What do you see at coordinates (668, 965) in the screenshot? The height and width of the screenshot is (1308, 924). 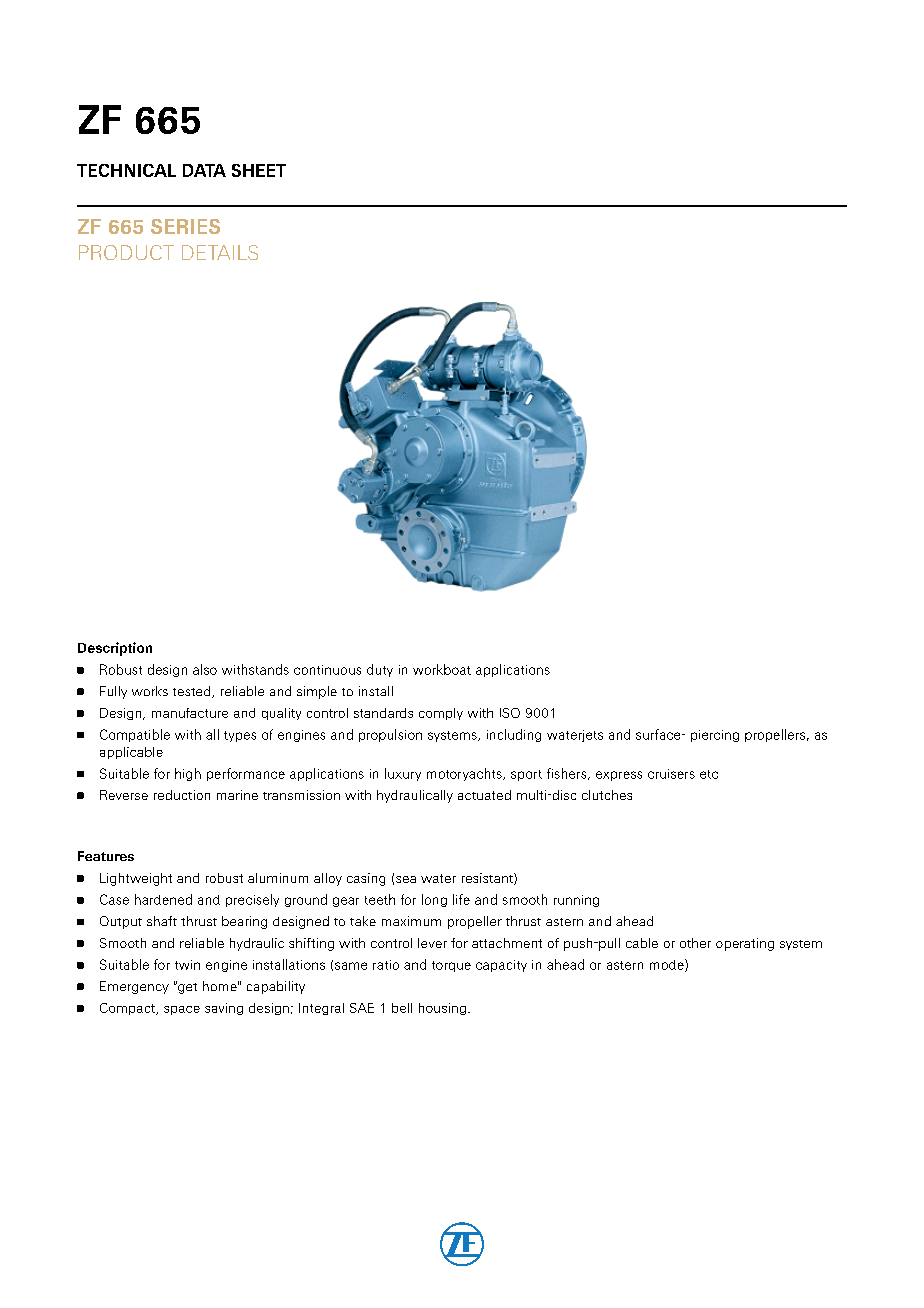 I see `mode` at bounding box center [668, 965].
